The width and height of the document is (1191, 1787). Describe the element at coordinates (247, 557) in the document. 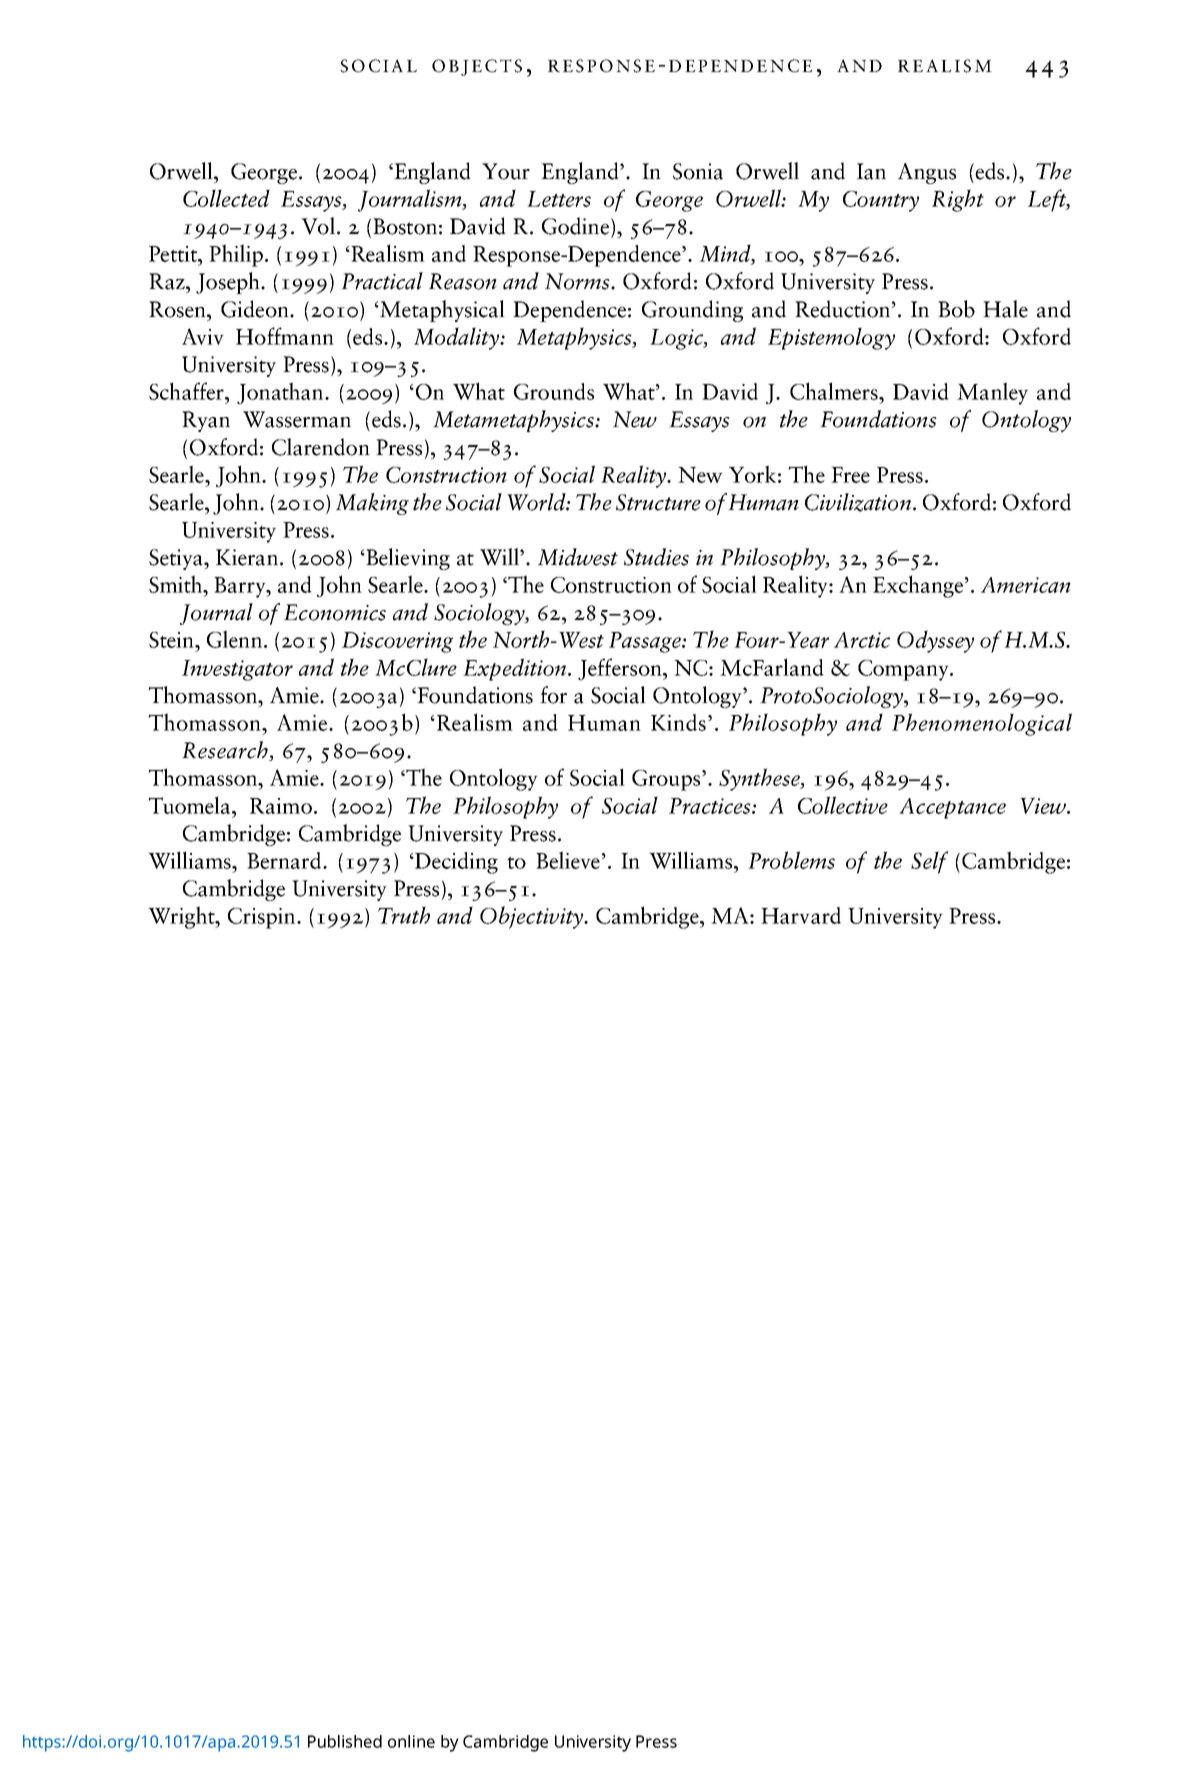

I see `Kieran` at that location.
